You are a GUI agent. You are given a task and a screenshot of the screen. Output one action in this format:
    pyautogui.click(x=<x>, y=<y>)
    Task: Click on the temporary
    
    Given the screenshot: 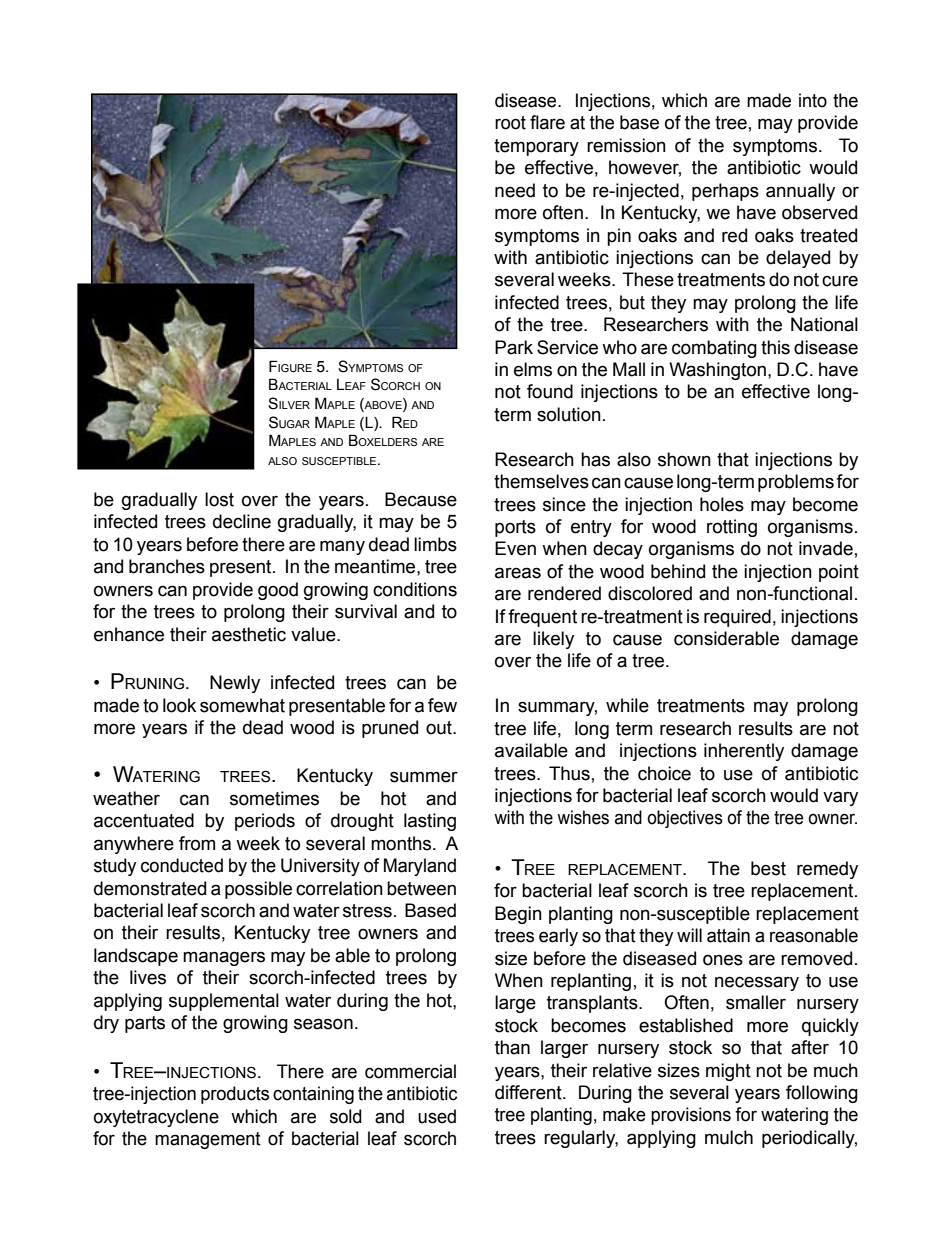 What is the action you would take?
    pyautogui.click(x=536, y=147)
